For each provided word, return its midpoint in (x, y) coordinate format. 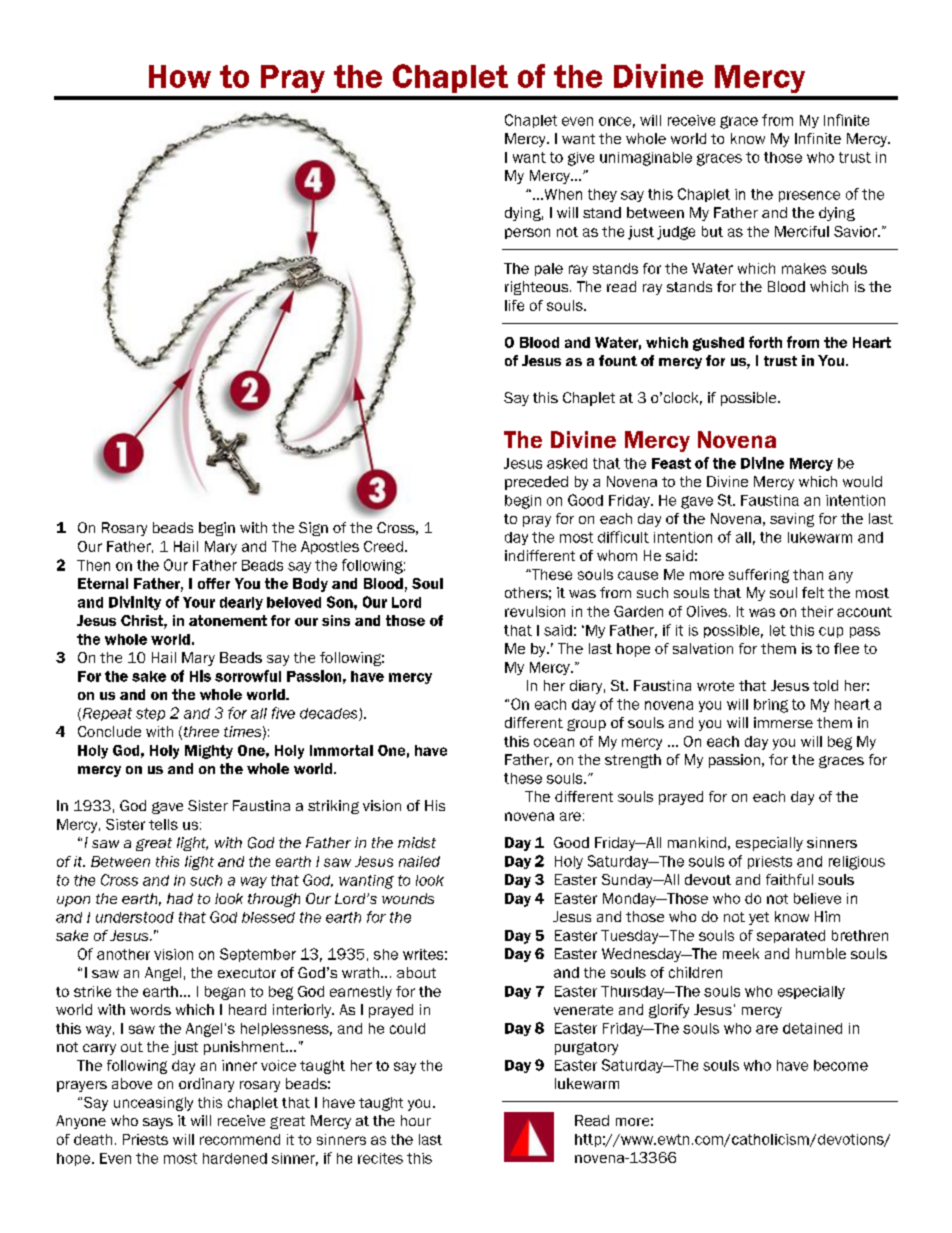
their (817, 611)
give (581, 159)
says (158, 1123)
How (180, 76)
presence (809, 196)
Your (199, 602)
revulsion (535, 611)
